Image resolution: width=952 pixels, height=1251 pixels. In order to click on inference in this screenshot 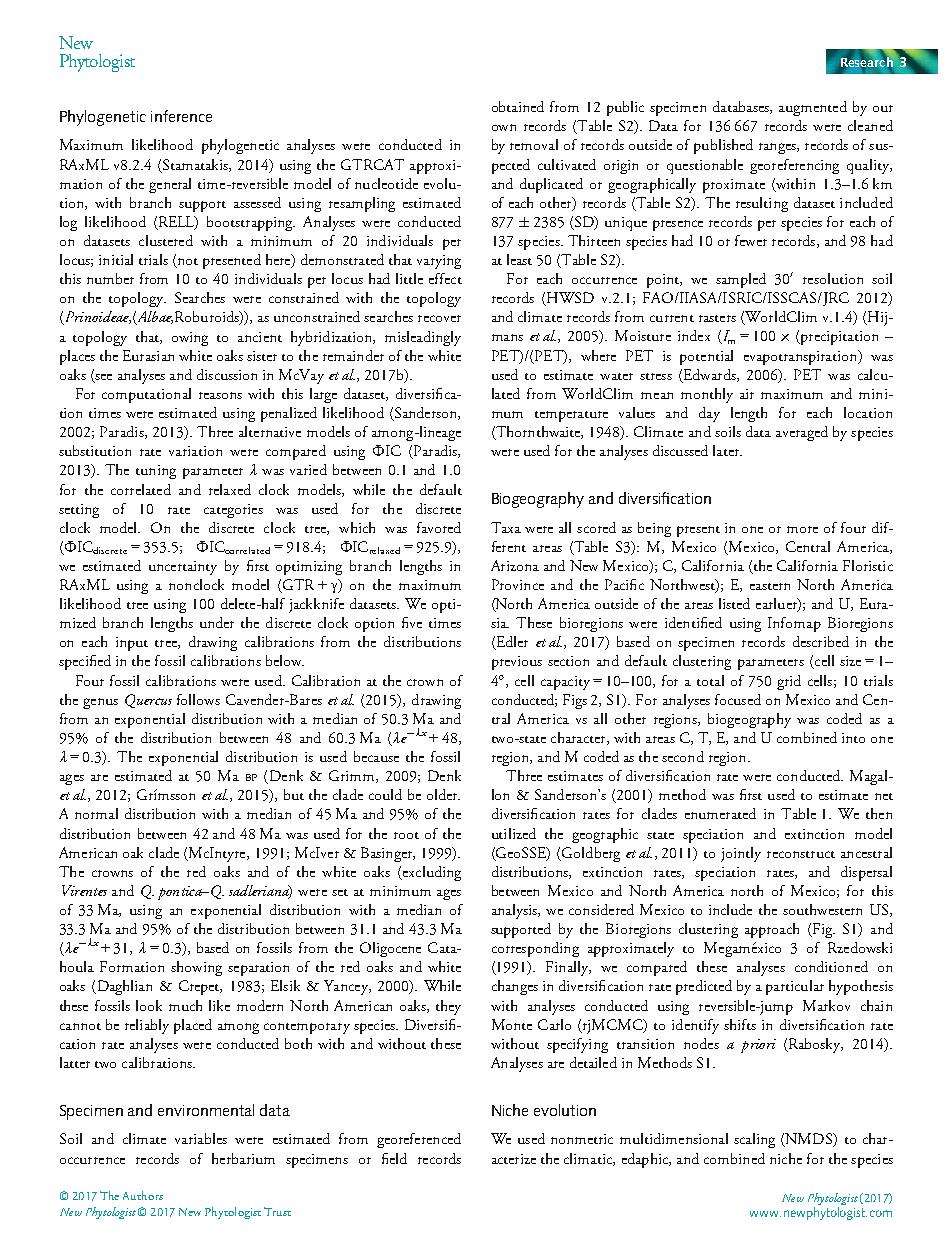, I will do `click(181, 116)`.
